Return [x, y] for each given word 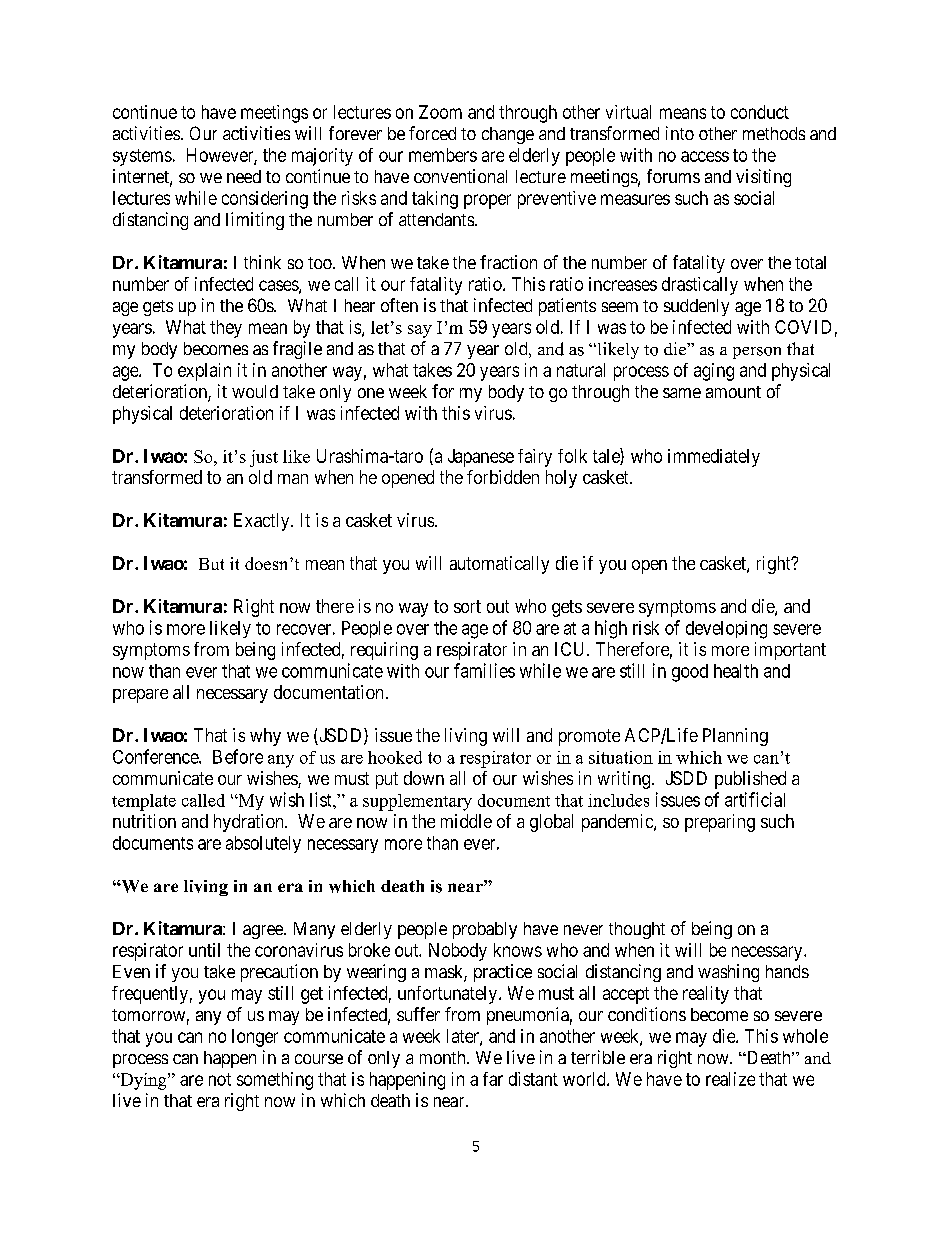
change [508, 135]
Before [238, 756]
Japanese [481, 458]
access [705, 156]
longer [255, 1038]
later [464, 1037]
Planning [735, 737]
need [244, 176]
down [424, 778]
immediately [714, 458]
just [264, 458]
